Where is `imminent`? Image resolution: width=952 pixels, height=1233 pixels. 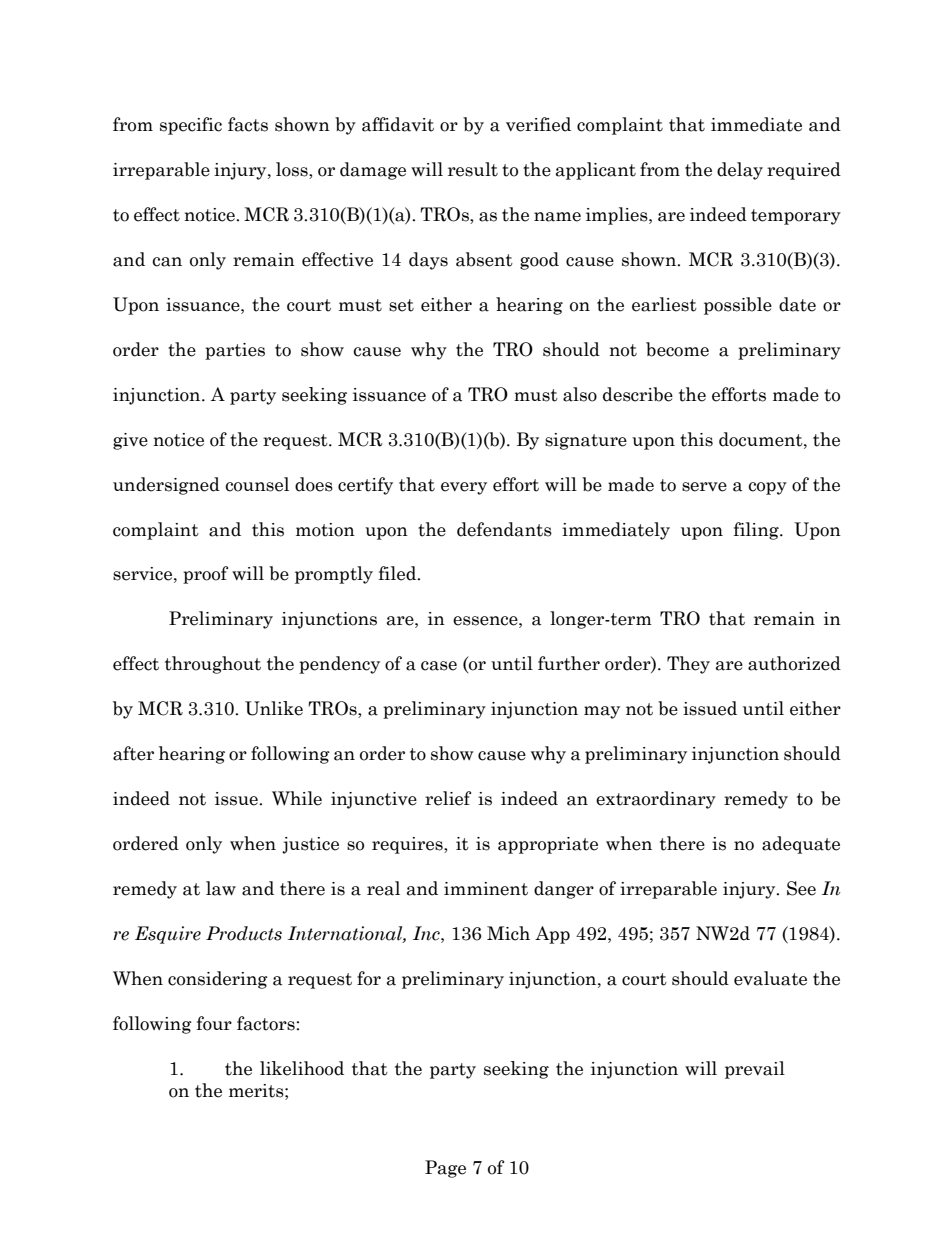
imminent is located at coordinates (486, 889).
